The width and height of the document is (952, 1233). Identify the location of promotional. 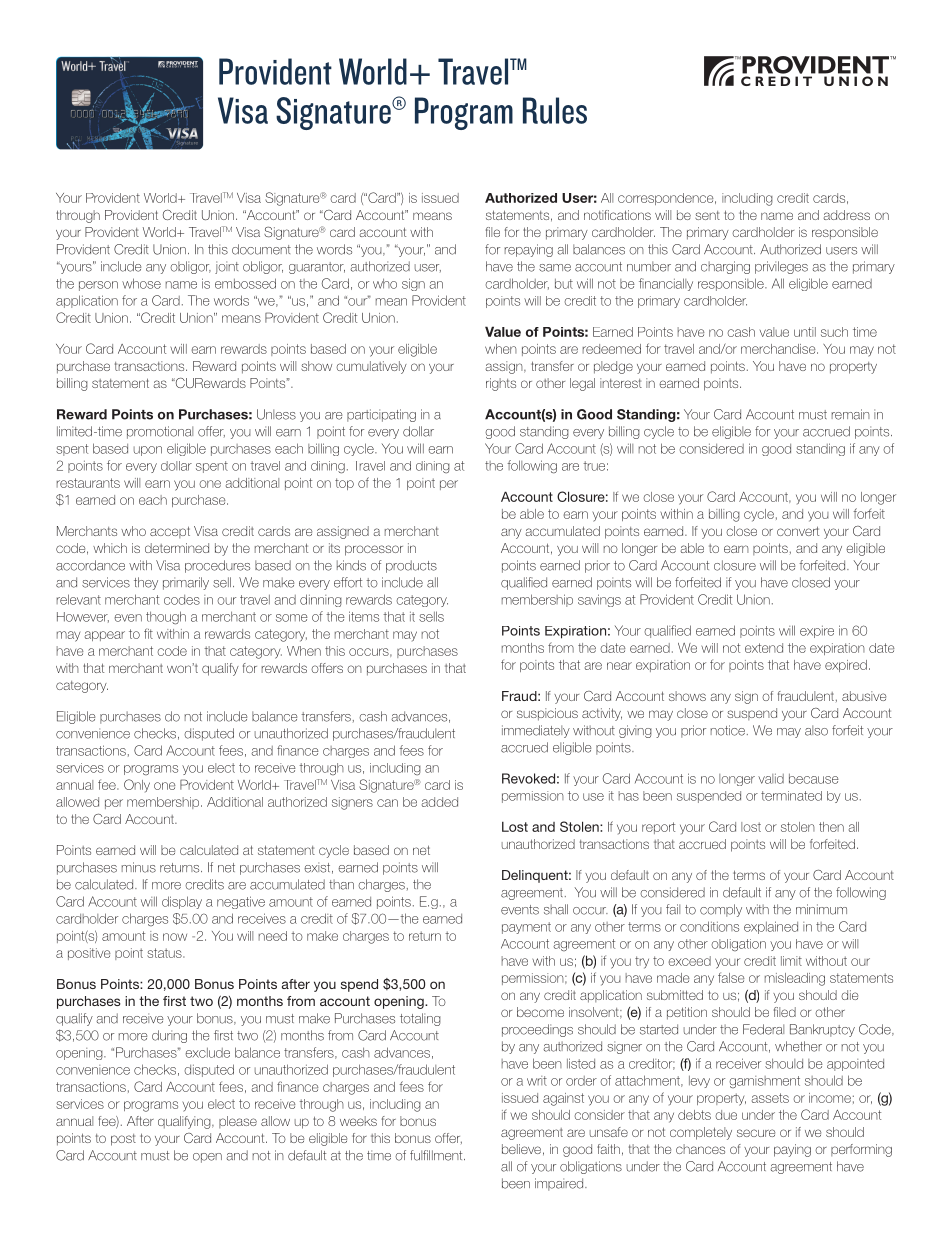
(160, 432).
